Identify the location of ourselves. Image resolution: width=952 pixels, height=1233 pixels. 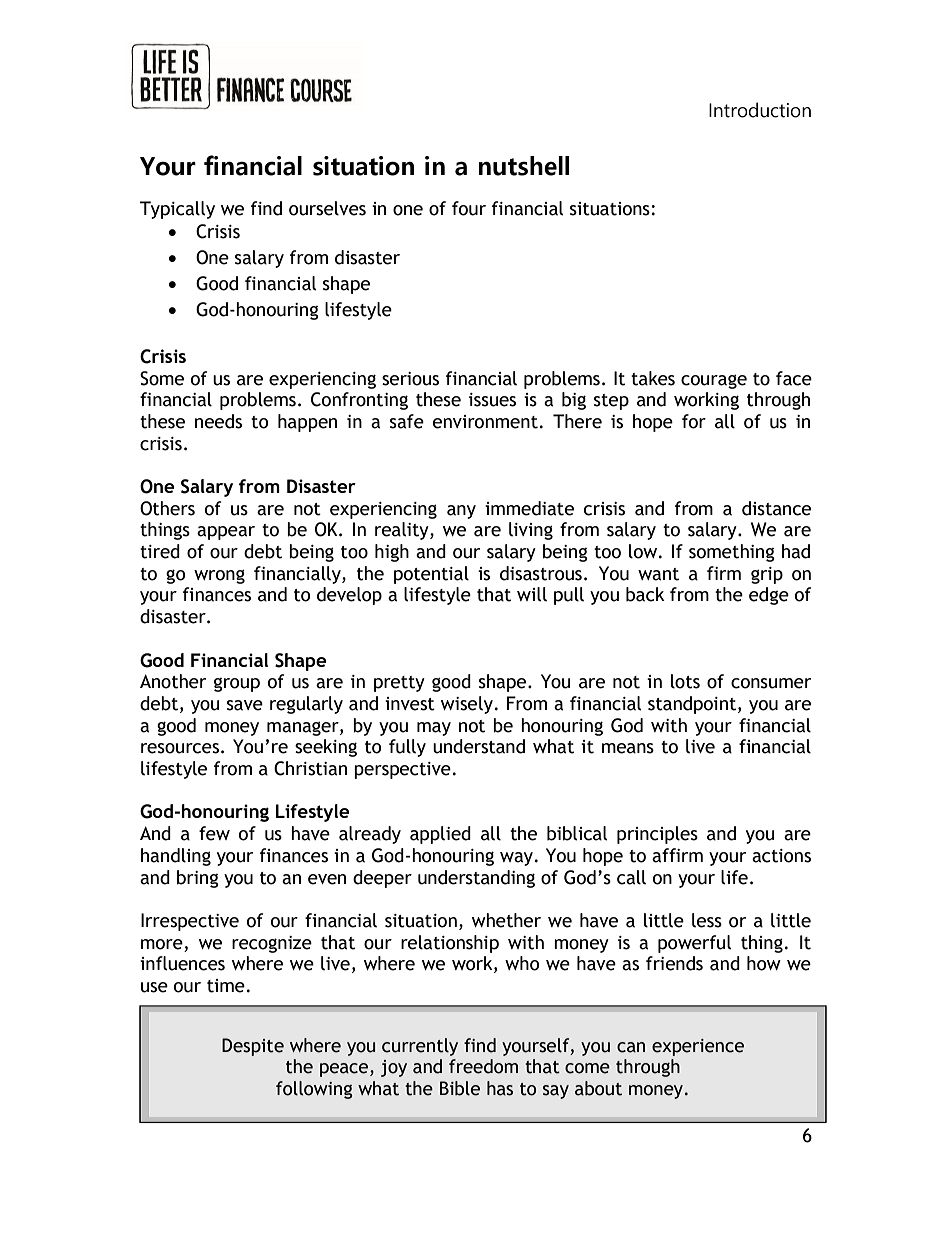
(327, 208).
